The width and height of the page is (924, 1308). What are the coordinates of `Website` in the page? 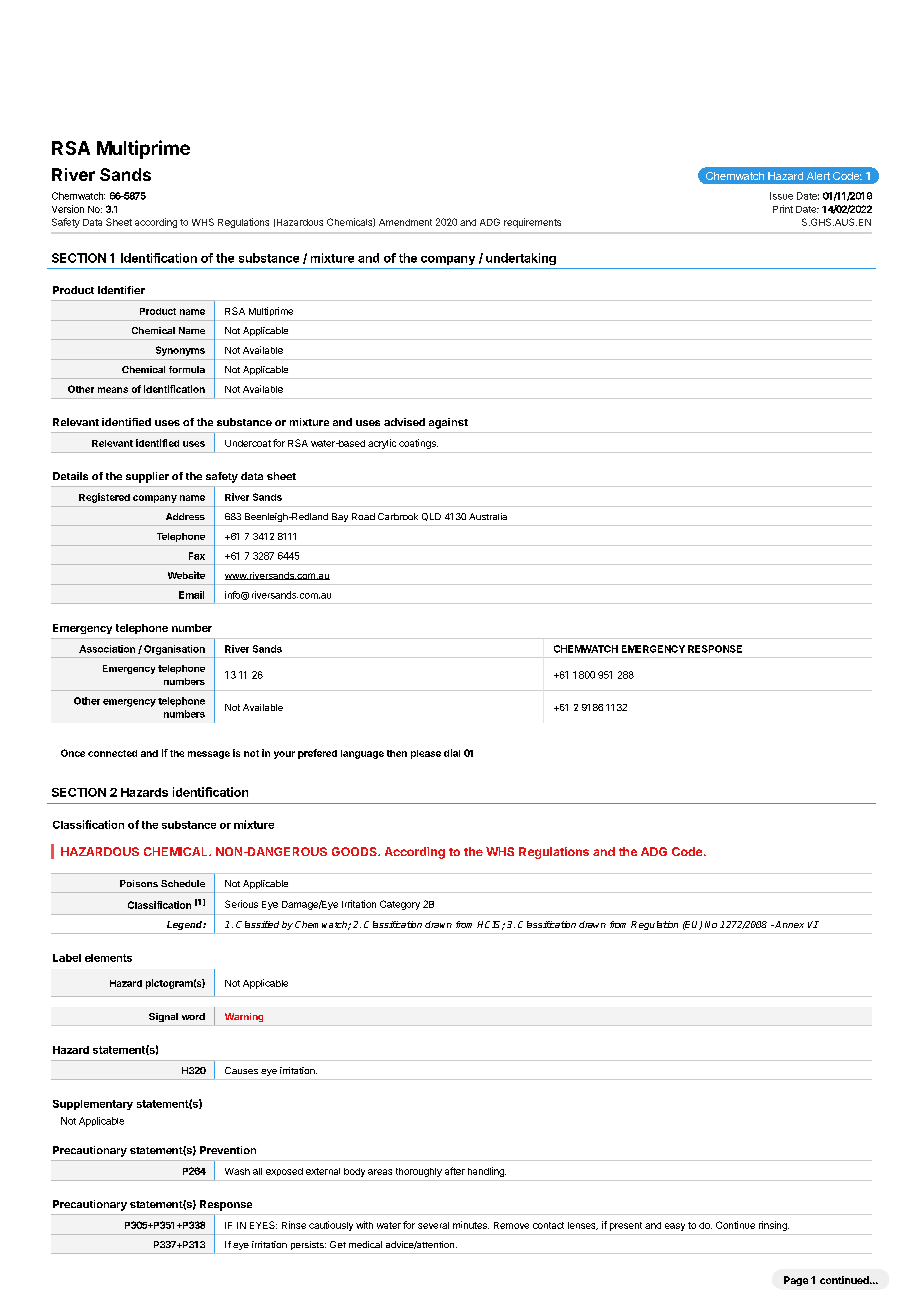 It's located at (186, 575).
